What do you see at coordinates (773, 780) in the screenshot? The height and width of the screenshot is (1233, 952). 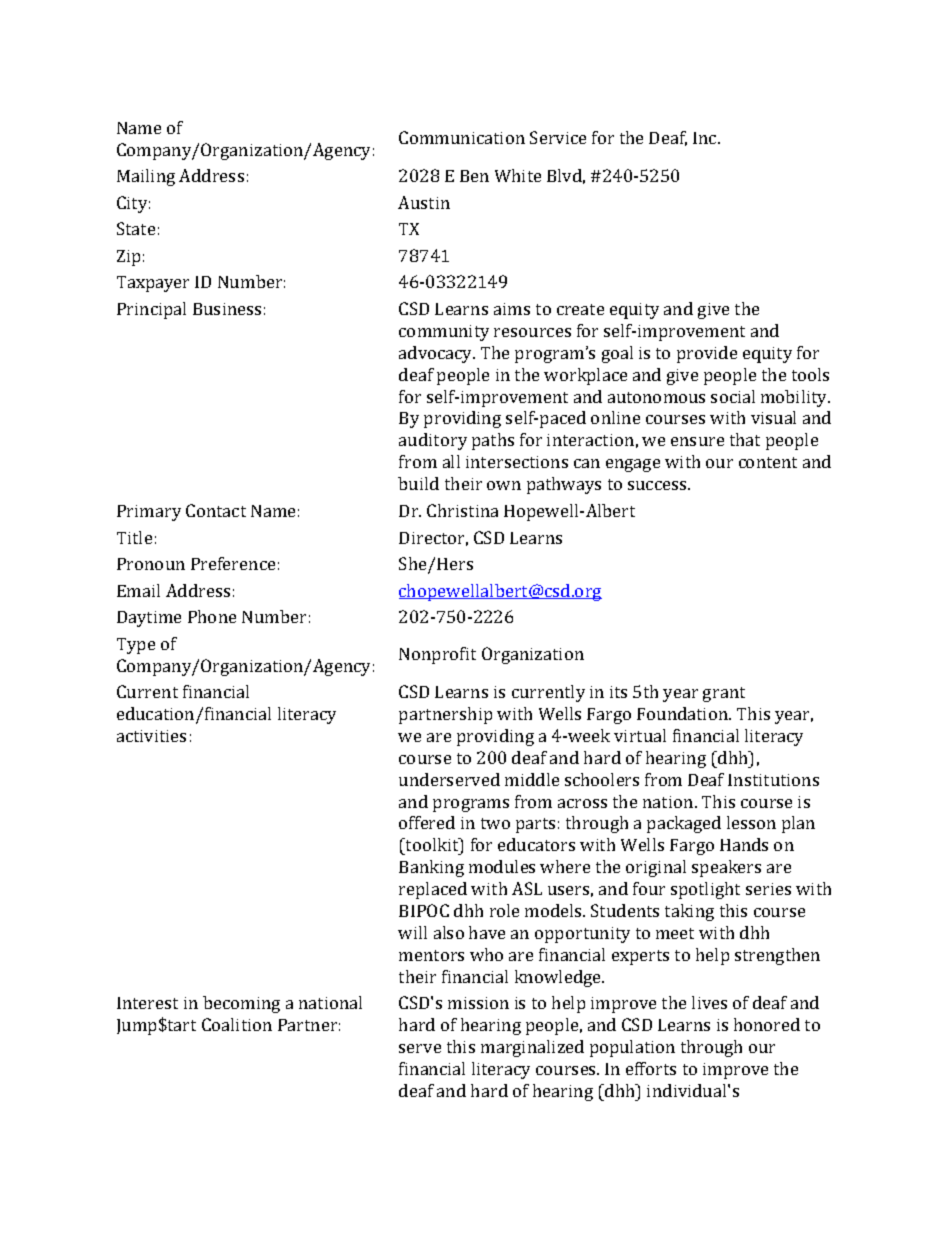 I see `Institutions` at bounding box center [773, 780].
